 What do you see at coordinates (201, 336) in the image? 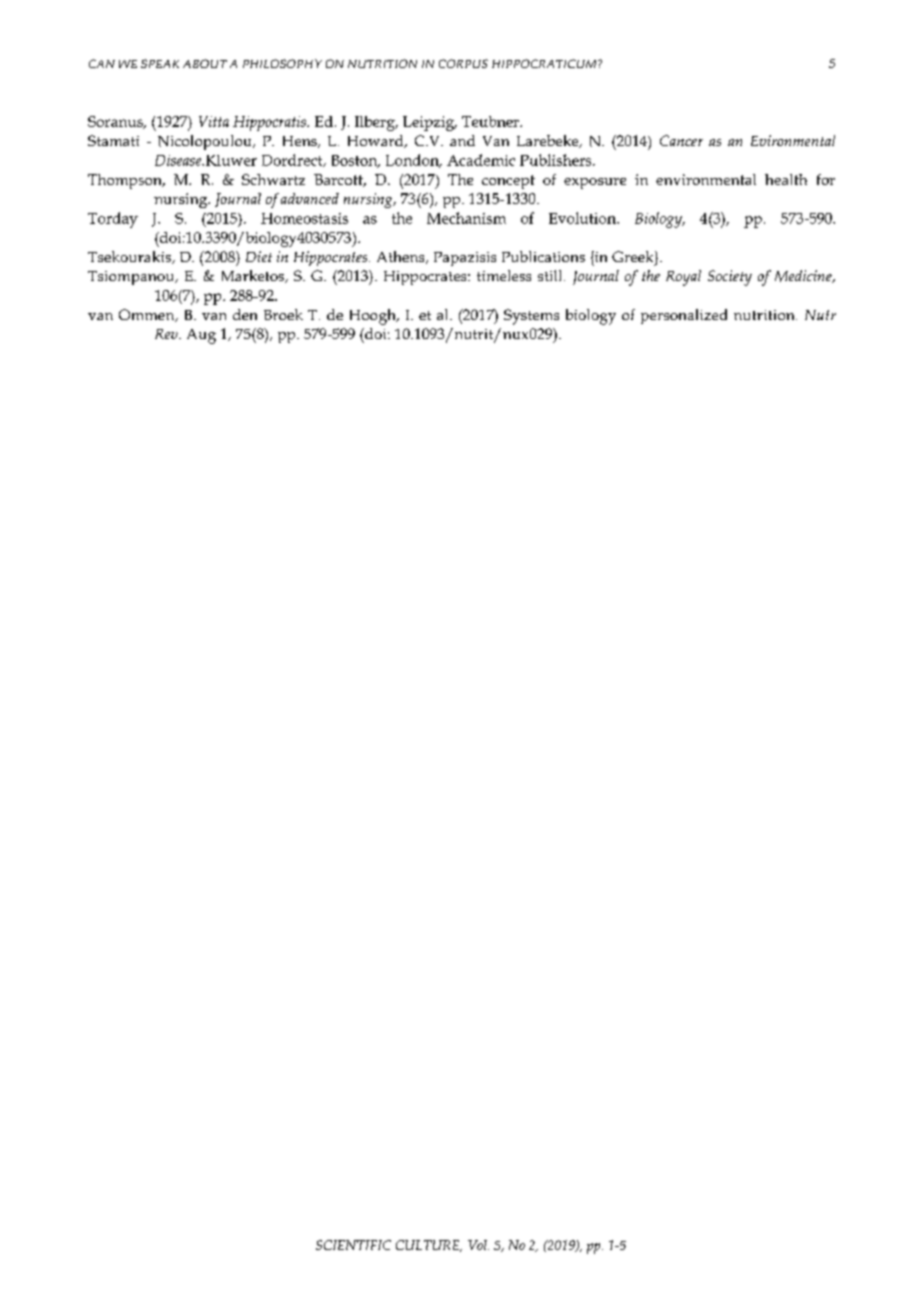
I see `Aug` at bounding box center [201, 336].
